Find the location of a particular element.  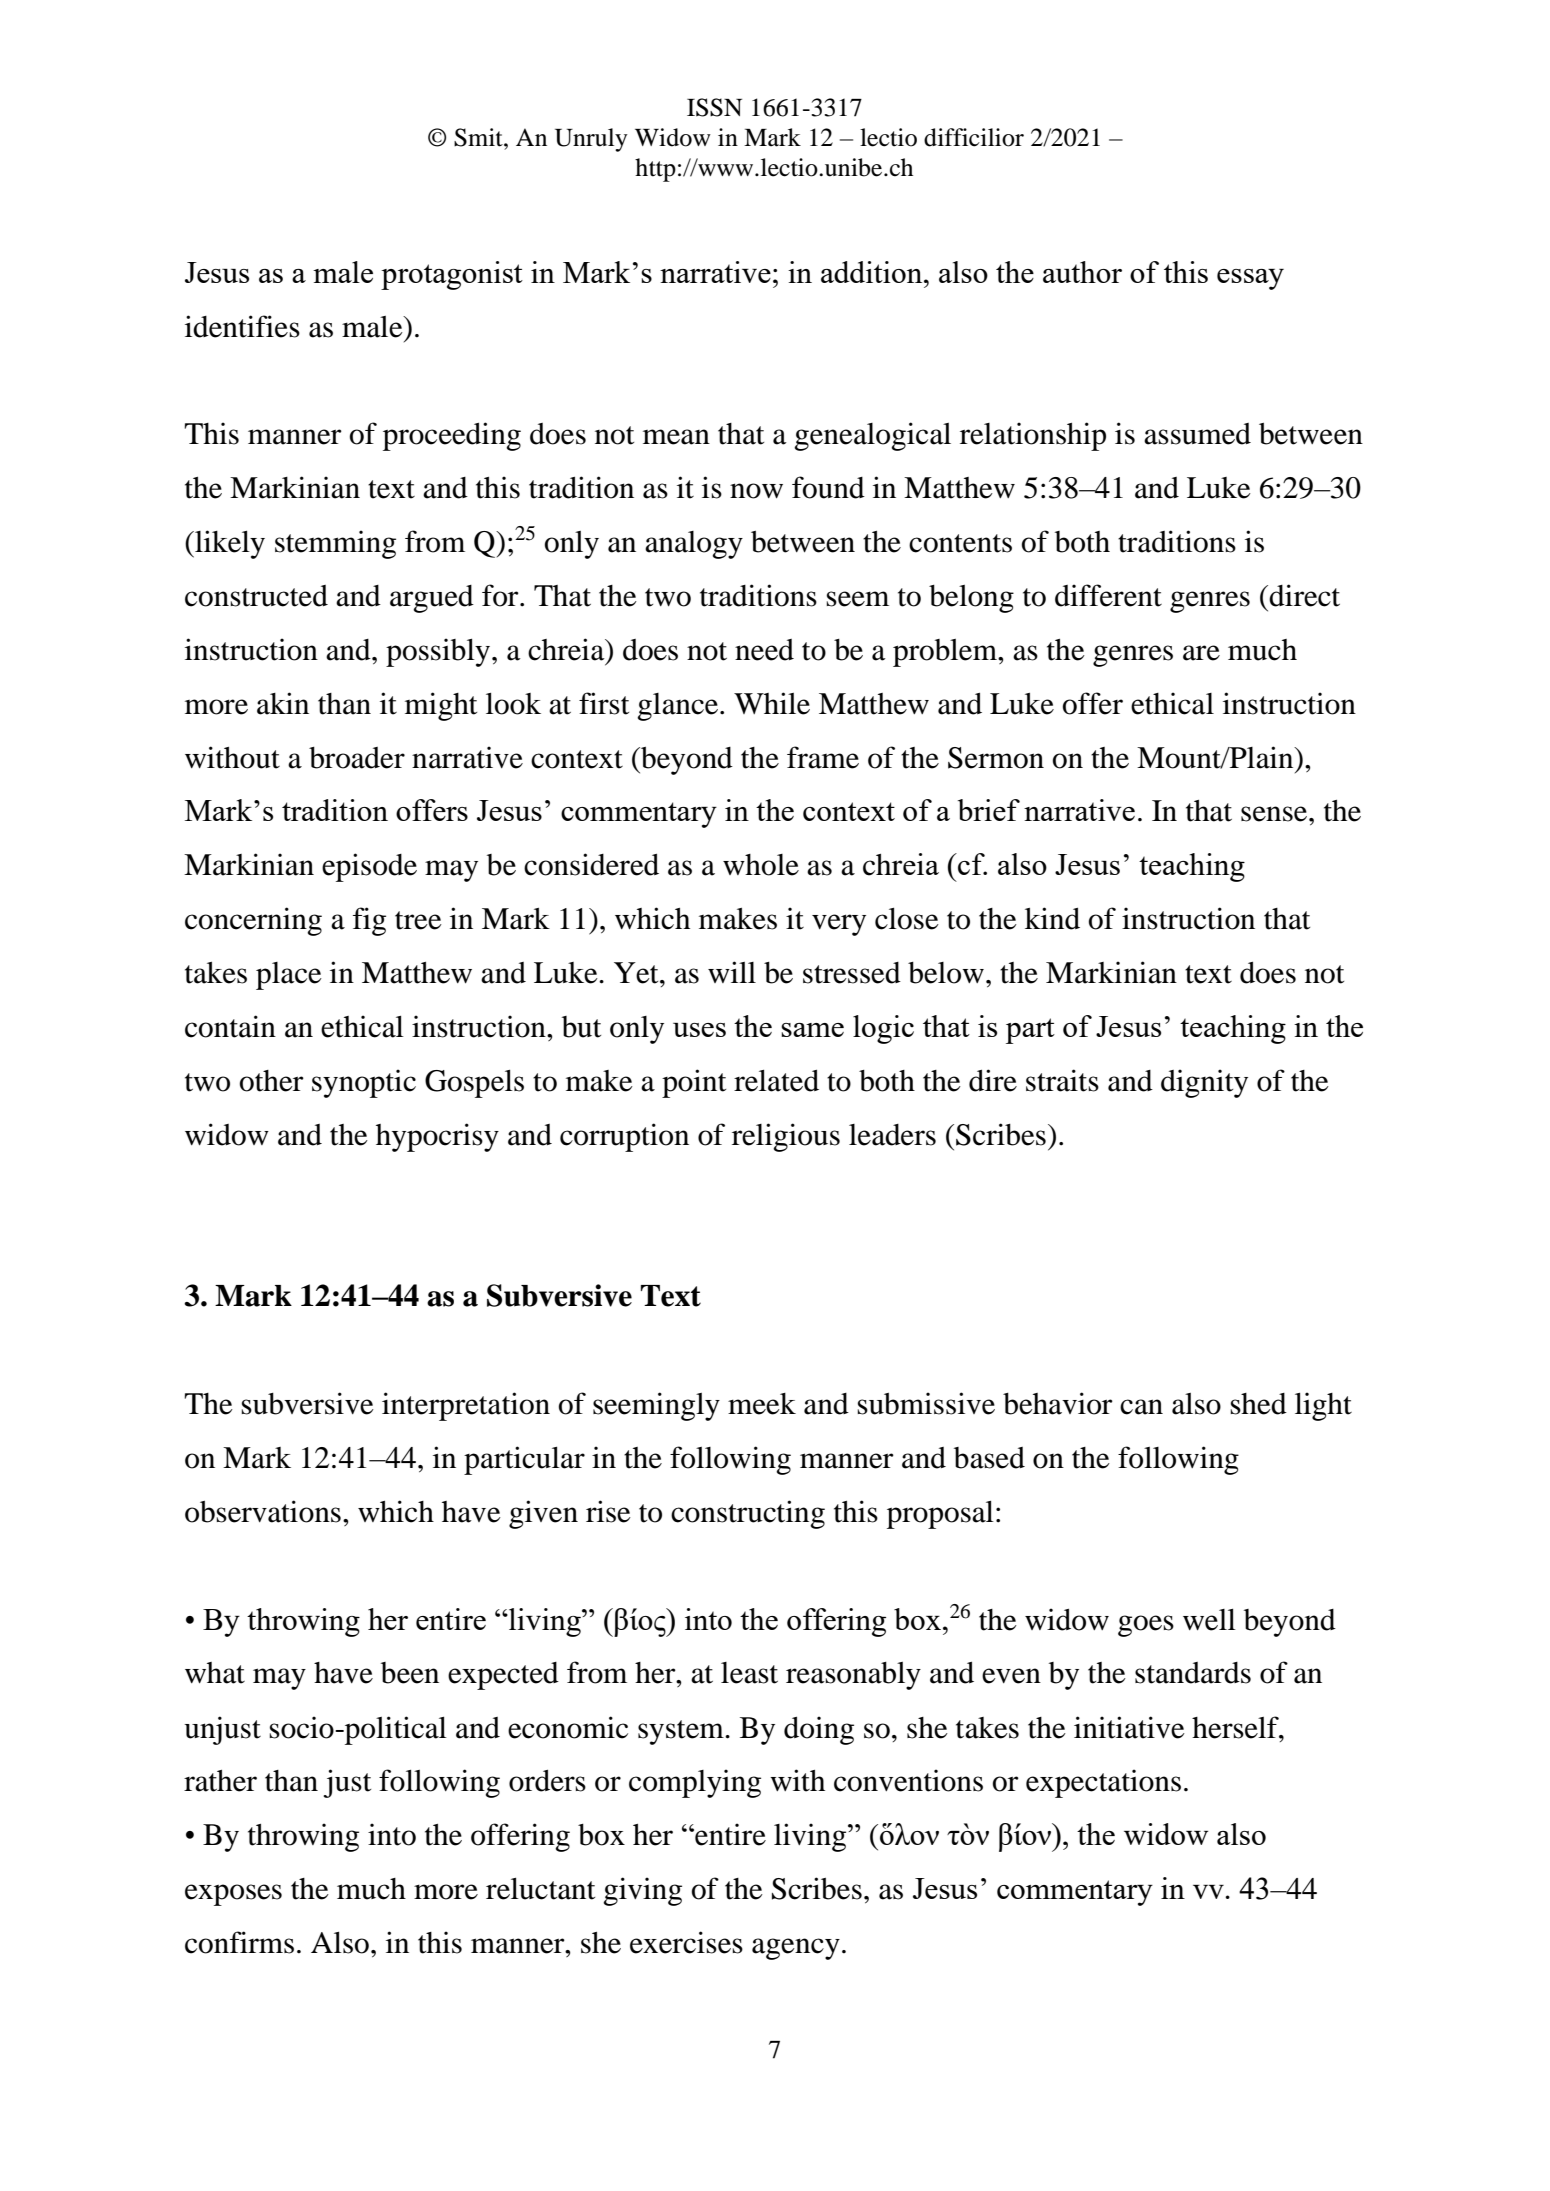

essay is located at coordinates (1250, 279).
